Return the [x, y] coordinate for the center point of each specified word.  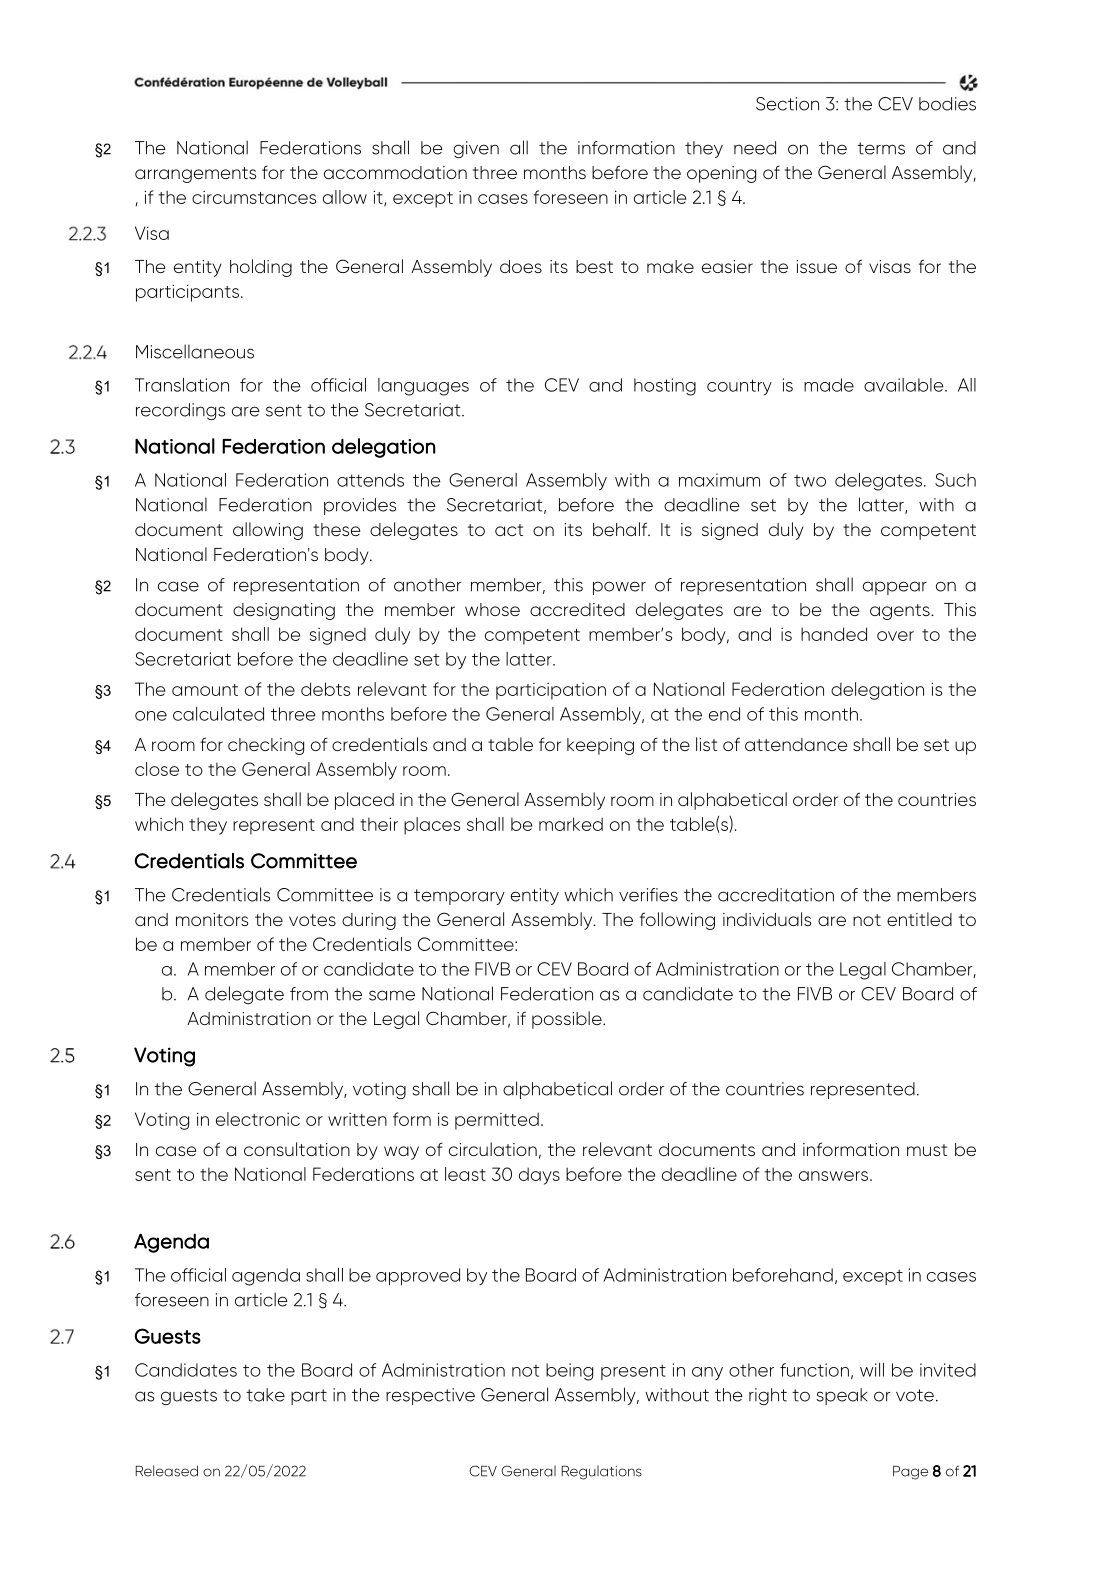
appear [895, 588]
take [265, 1395]
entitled [919, 919]
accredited [577, 609]
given [476, 149]
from [309, 994]
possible [568, 1020]
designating [284, 611]
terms [881, 148]
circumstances [254, 197]
